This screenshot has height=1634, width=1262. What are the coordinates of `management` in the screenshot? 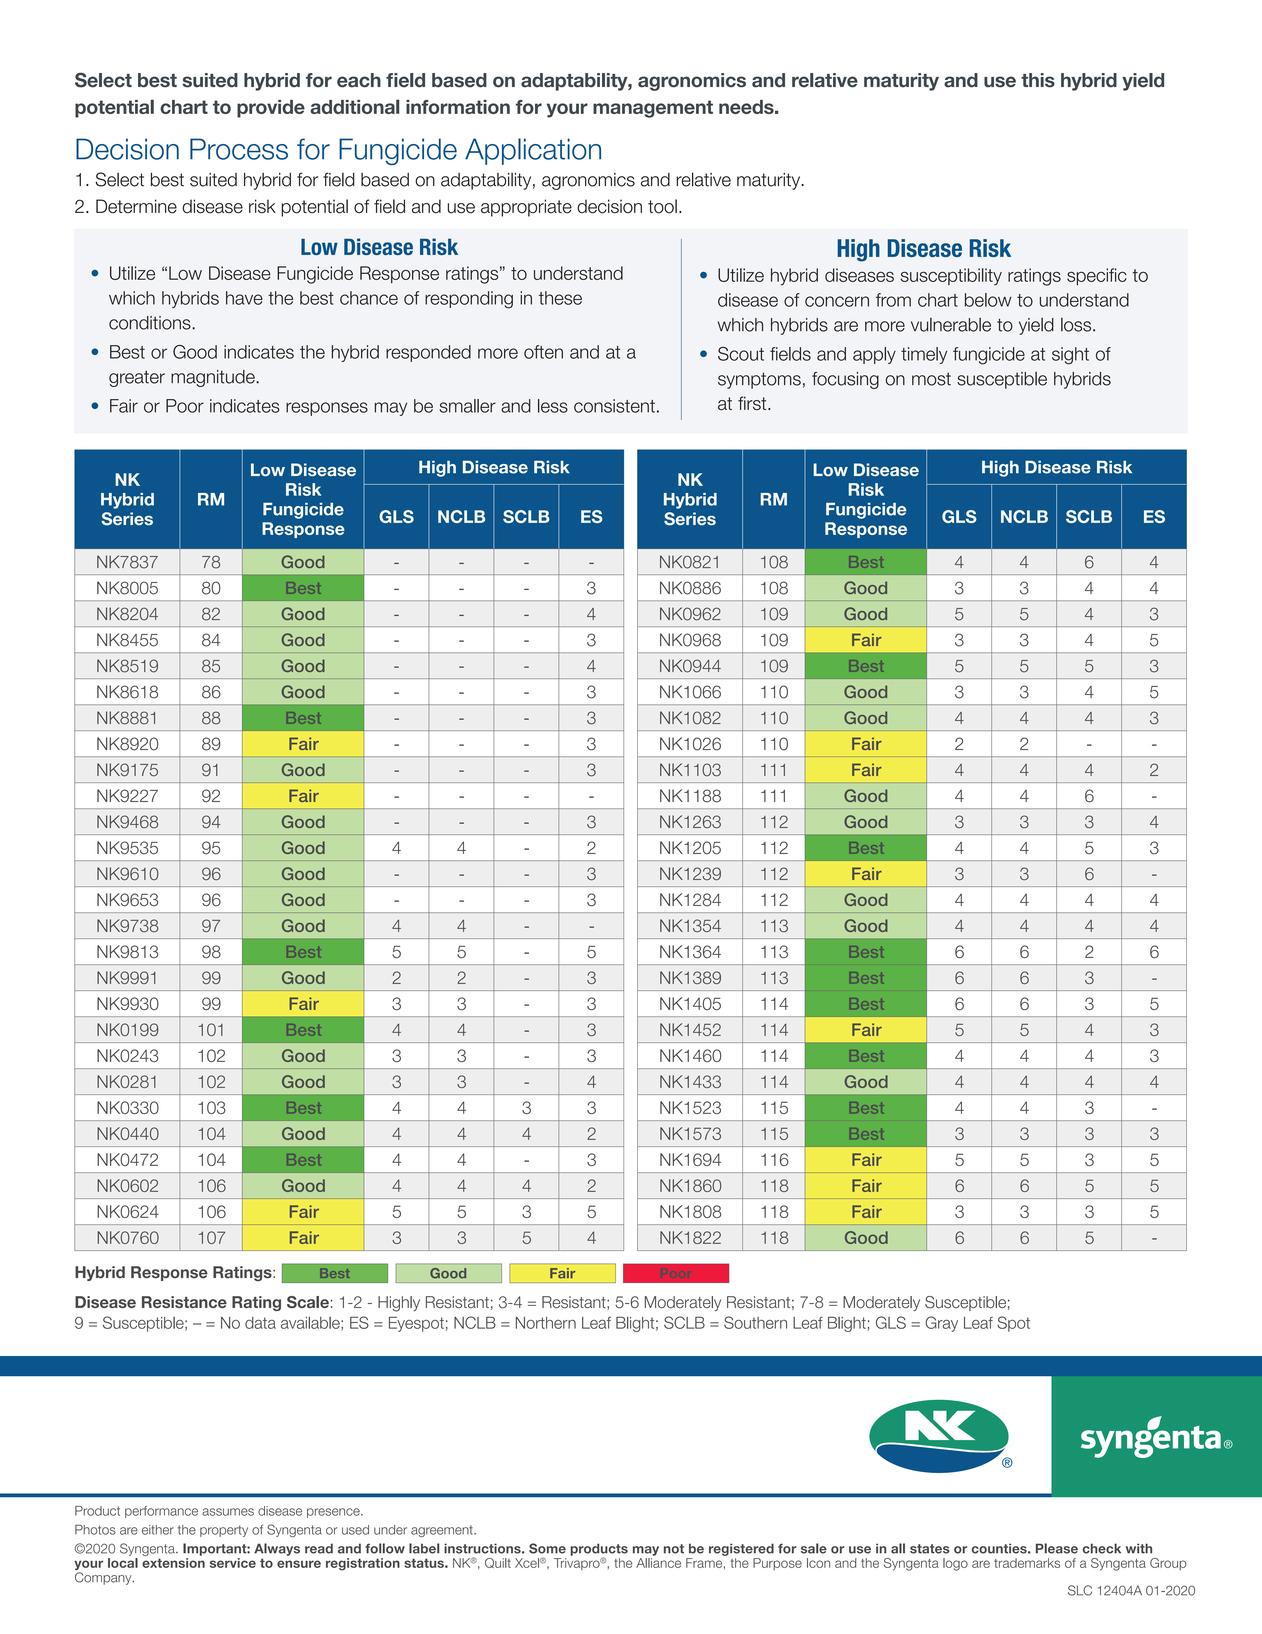 It's located at (653, 109).
